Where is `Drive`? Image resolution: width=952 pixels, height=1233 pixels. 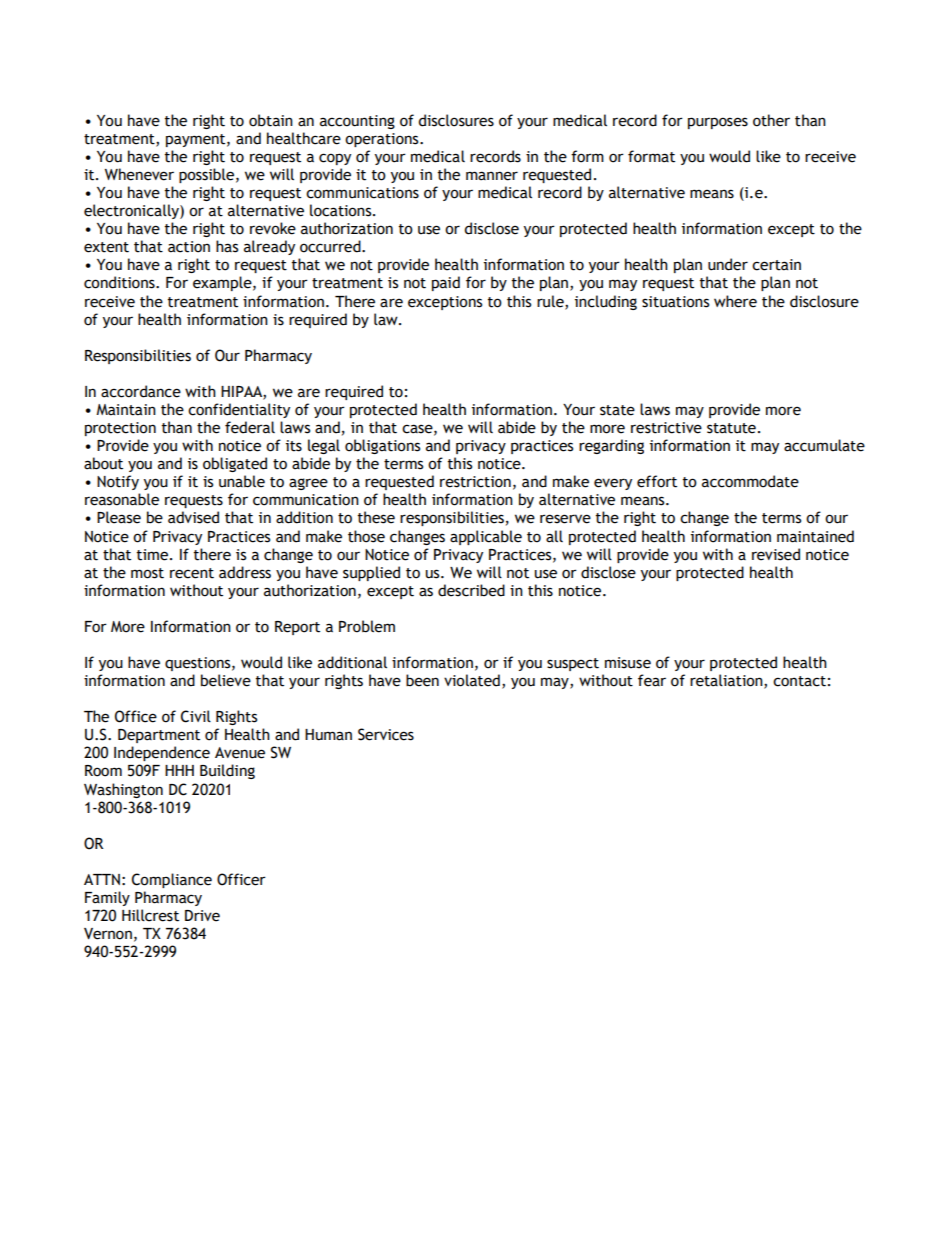 Drive is located at coordinates (202, 916).
